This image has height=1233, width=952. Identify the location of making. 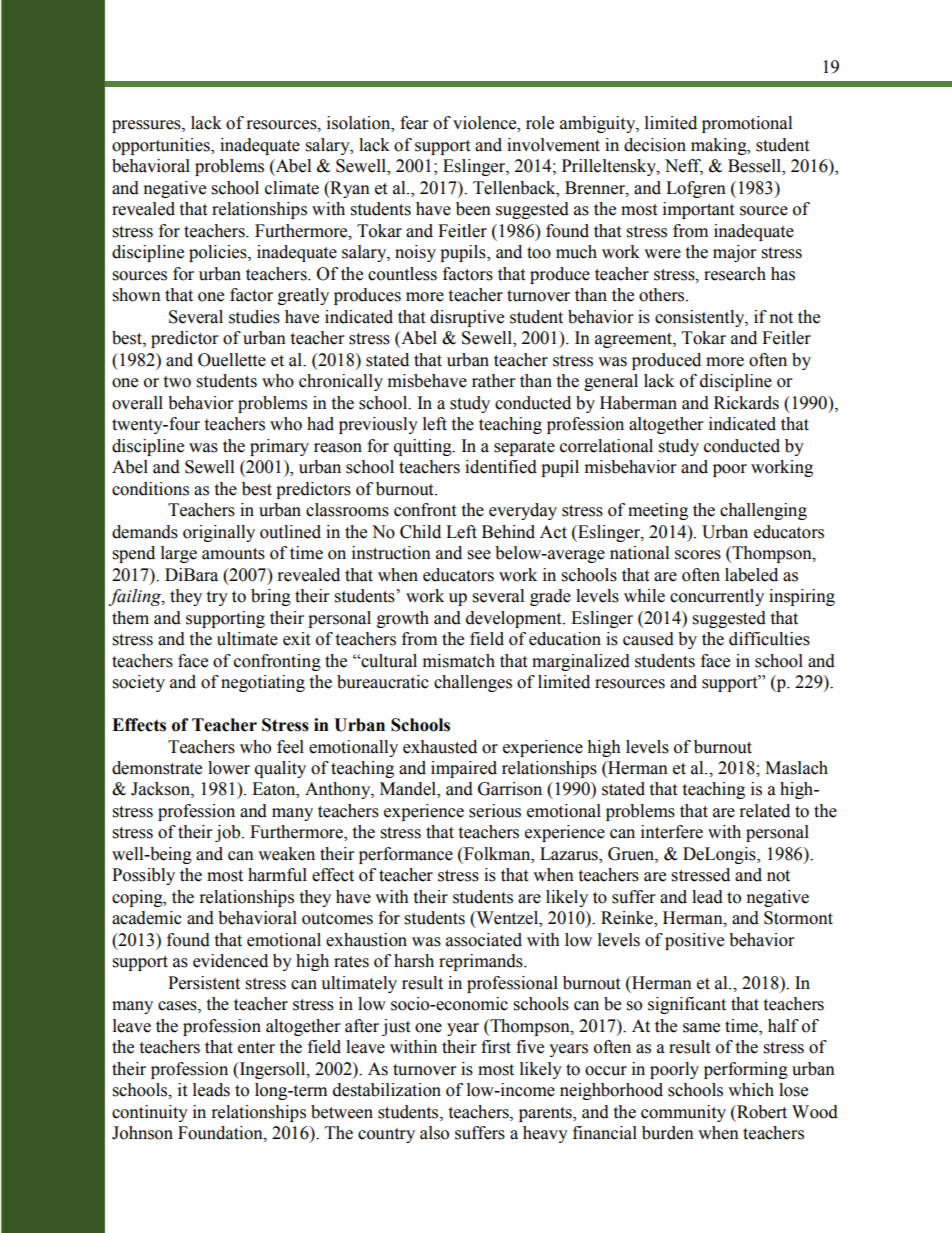
(720, 146).
